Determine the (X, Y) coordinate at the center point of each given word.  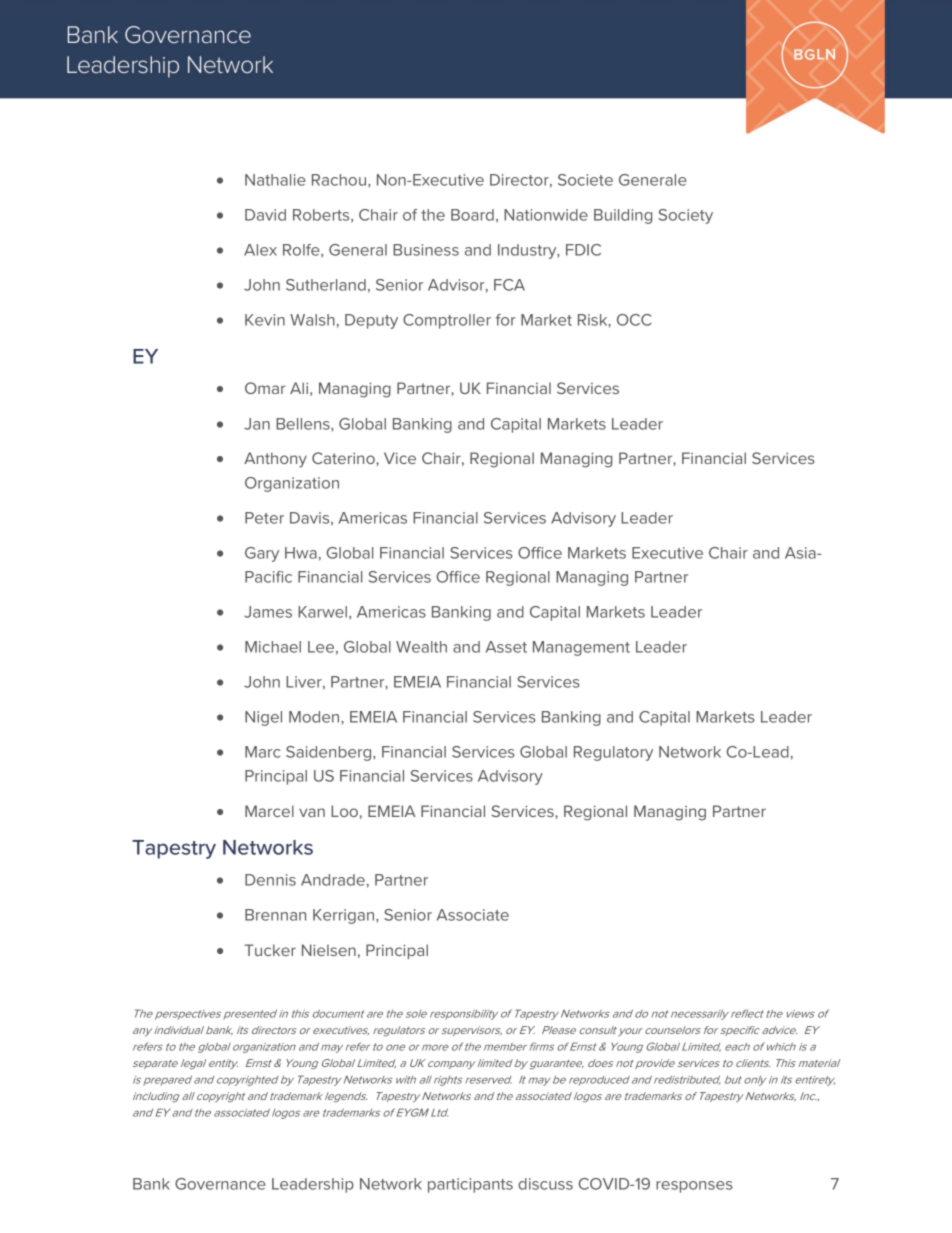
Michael (273, 647)
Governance (220, 1184)
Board (472, 215)
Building (623, 216)
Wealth (421, 647)
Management (581, 648)
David (265, 215)
